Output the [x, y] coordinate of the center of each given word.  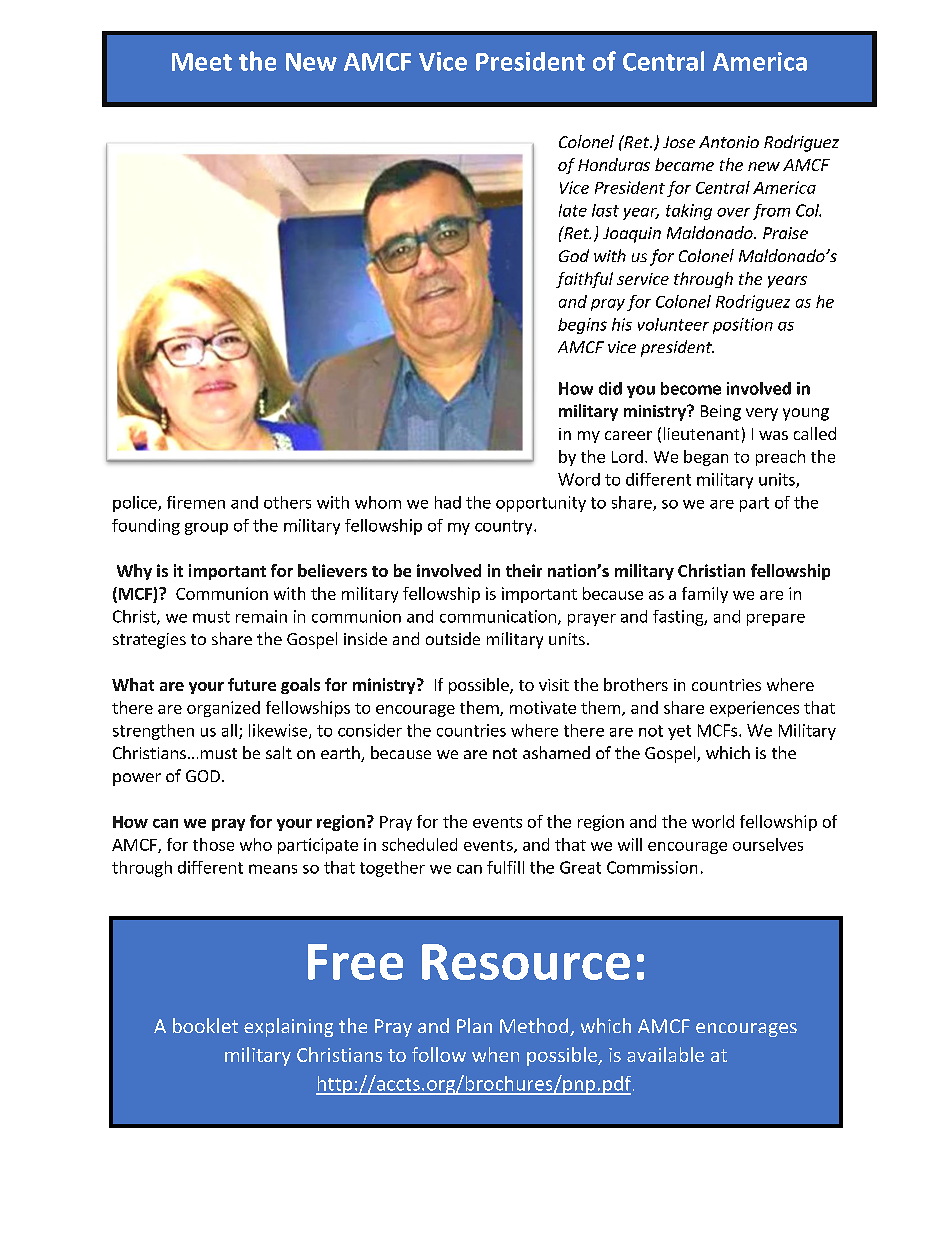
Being [721, 413]
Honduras [614, 164]
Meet [202, 62]
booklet [205, 1025]
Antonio [729, 142]
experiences [754, 709]
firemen [196, 502]
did [610, 388]
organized [223, 709]
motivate [543, 707]
